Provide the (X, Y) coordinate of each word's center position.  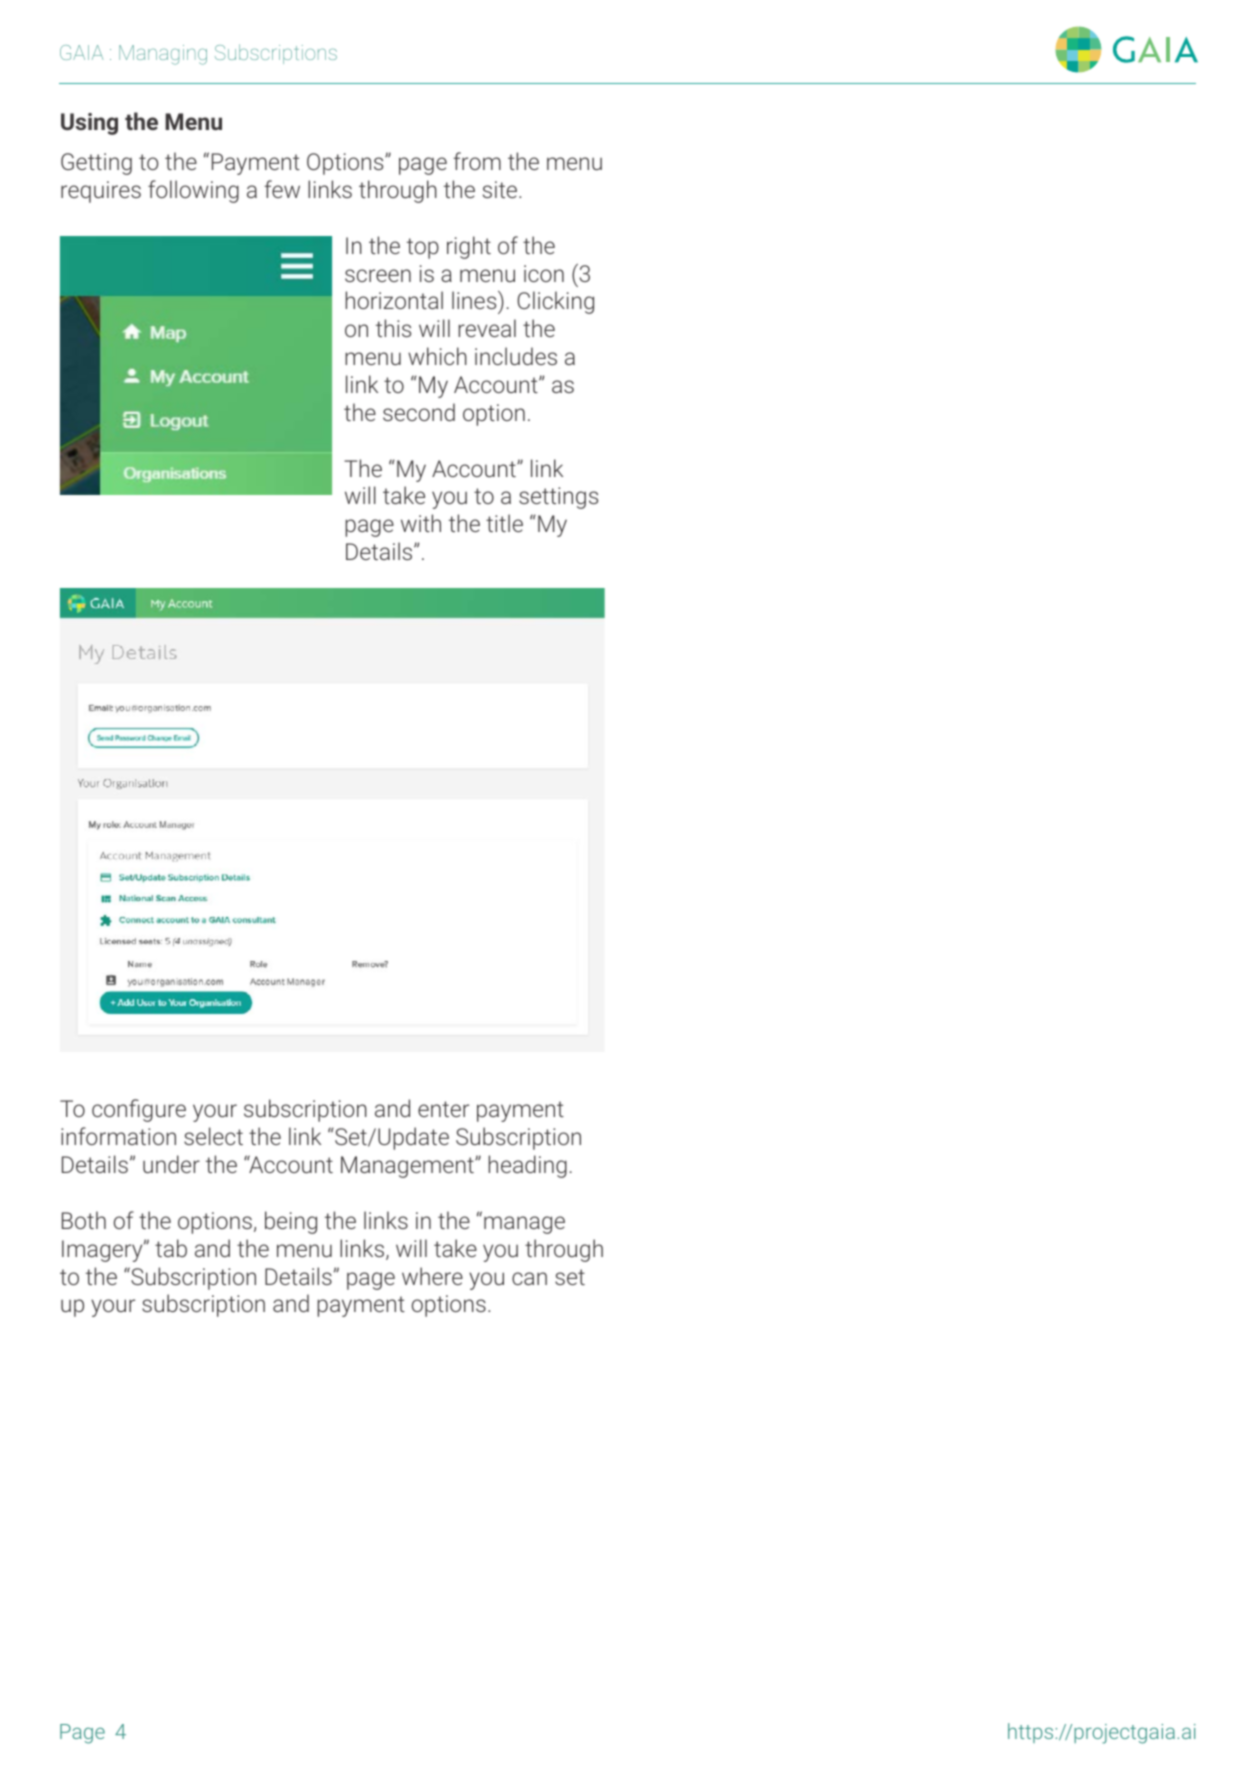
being (291, 1222)
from (477, 161)
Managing (163, 55)
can (529, 1278)
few (282, 189)
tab (171, 1248)
